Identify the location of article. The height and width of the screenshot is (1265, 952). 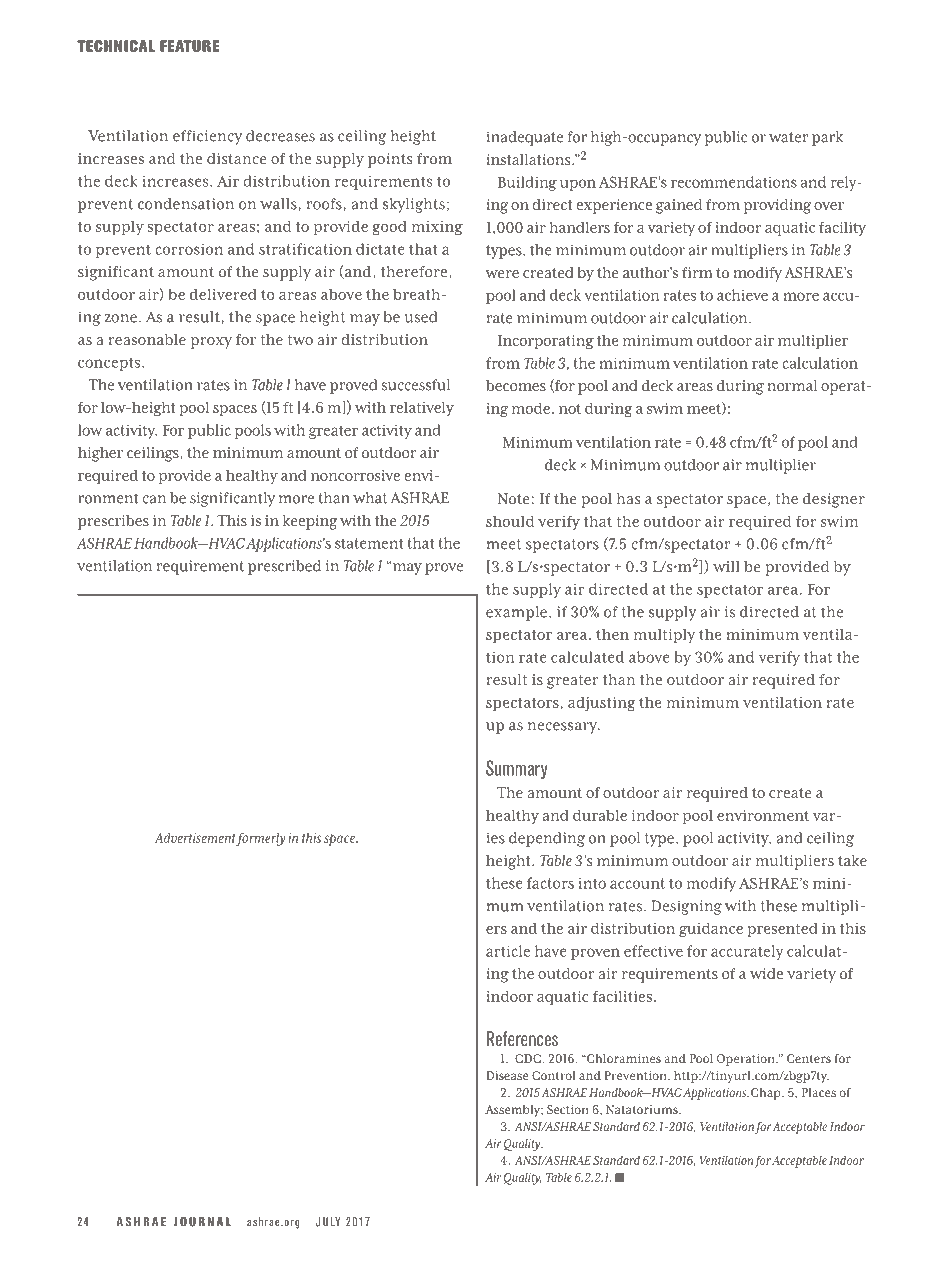
(508, 951).
